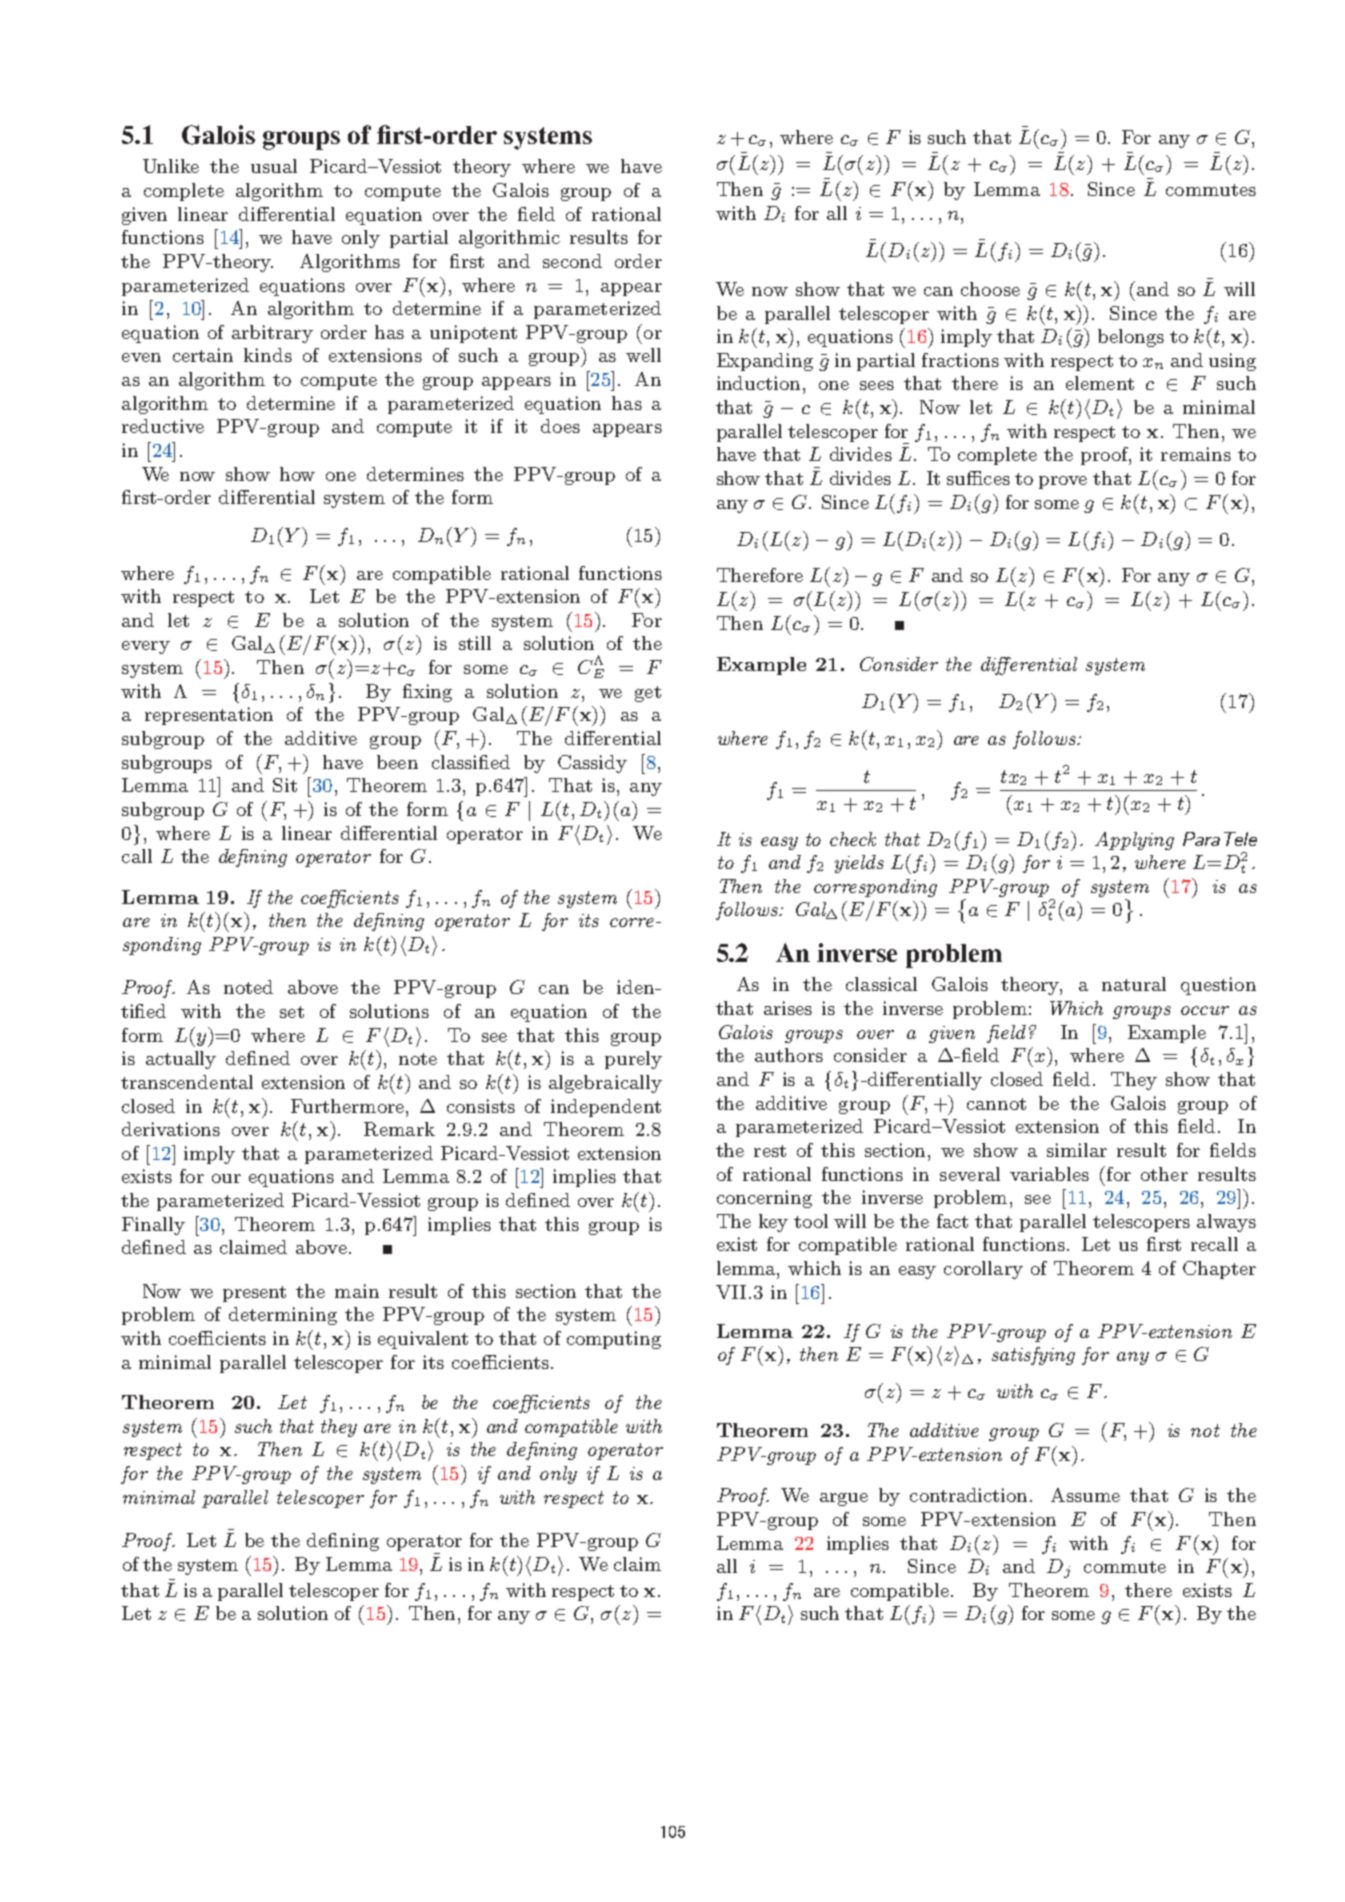  Describe the element at coordinates (283, 1316) in the screenshot. I see `determining` at that location.
